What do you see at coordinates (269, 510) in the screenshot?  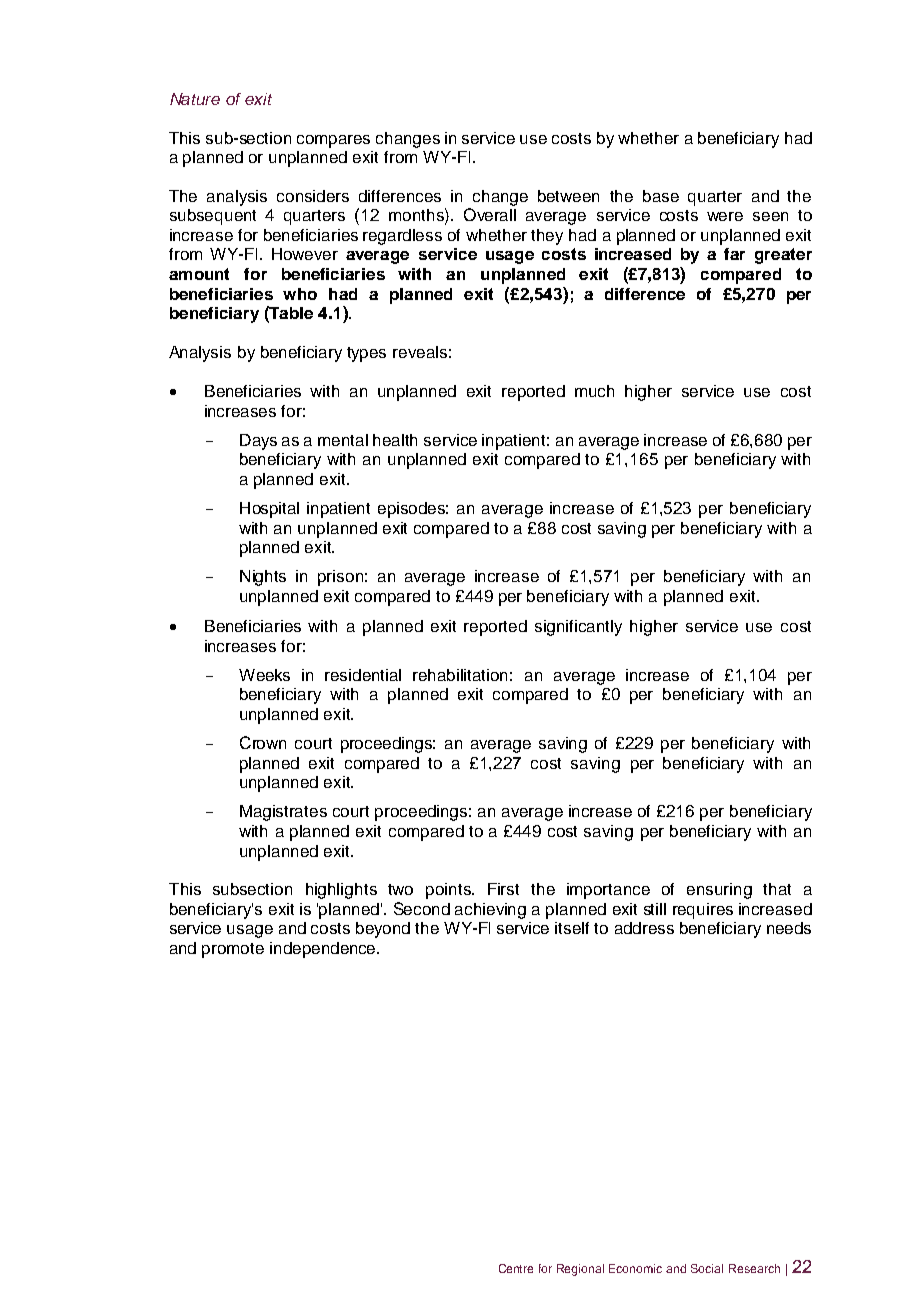 I see `Hospital` at bounding box center [269, 510].
